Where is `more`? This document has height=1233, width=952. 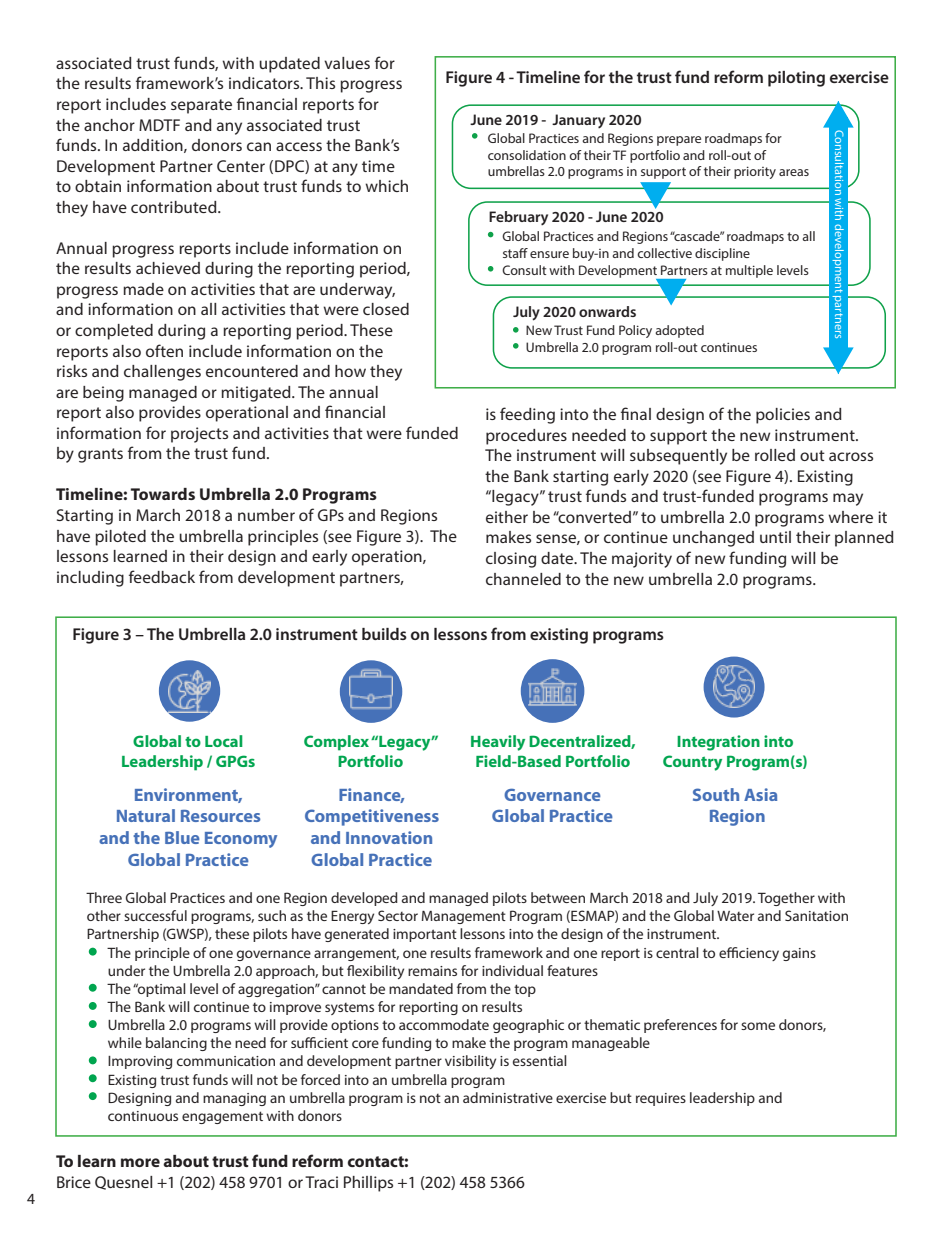
more is located at coordinates (140, 1162).
